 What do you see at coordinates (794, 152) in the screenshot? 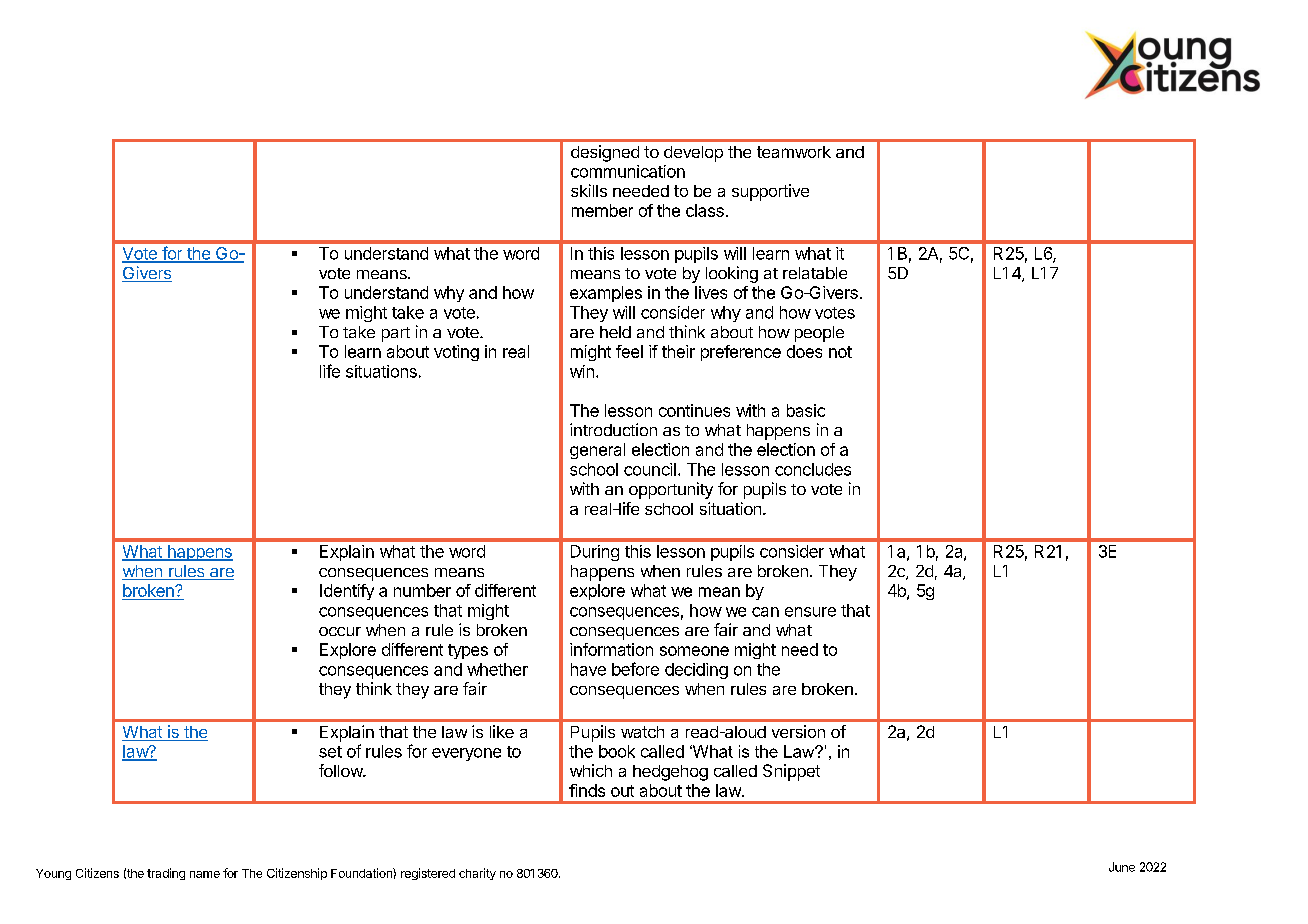
I see `teamwork` at bounding box center [794, 152].
